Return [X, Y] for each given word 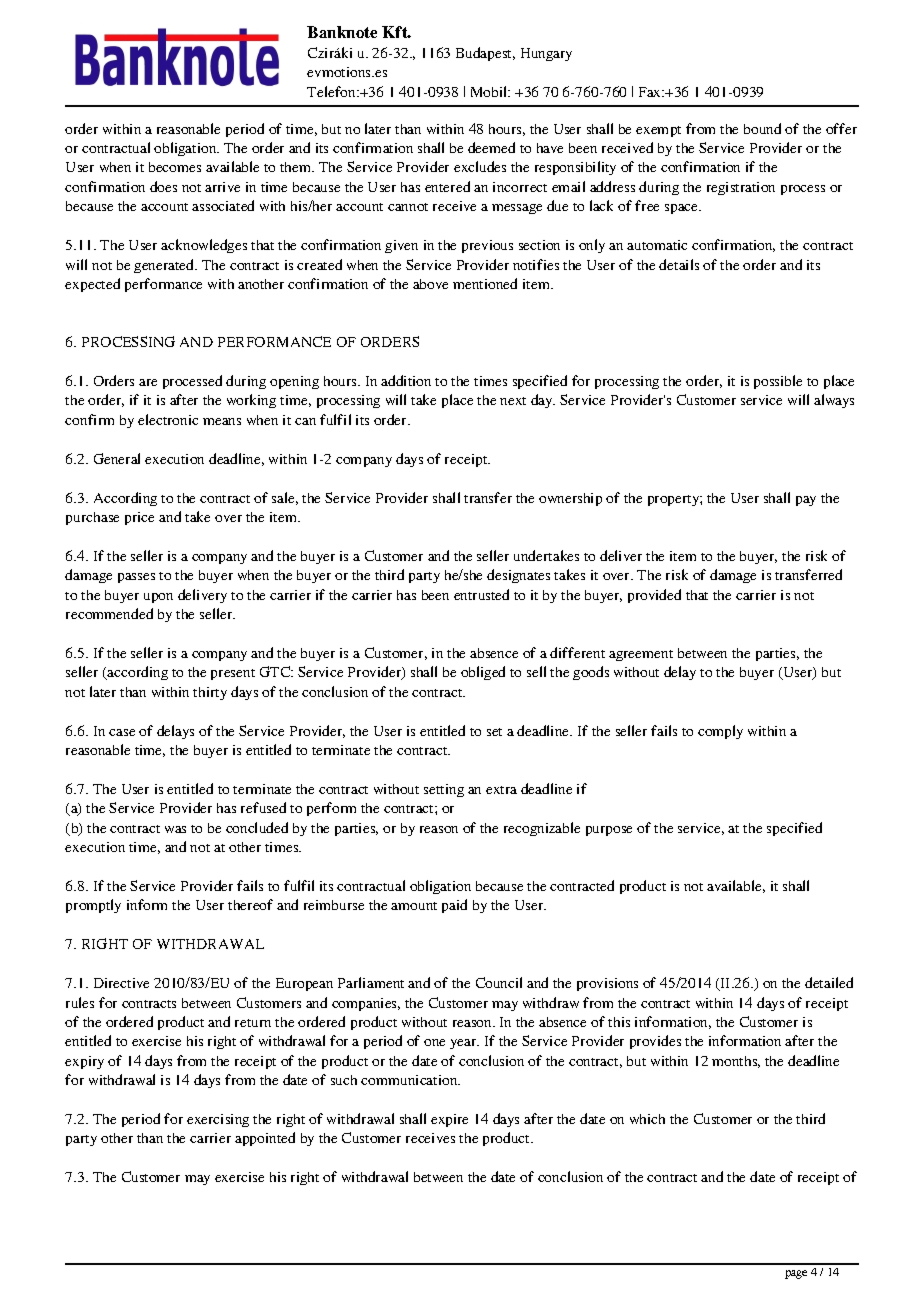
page [796, 1274]
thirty [210, 693]
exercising [218, 1120]
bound [762, 128]
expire [449, 1120]
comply [720, 732]
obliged [483, 673]
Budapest [485, 54]
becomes [175, 167]
